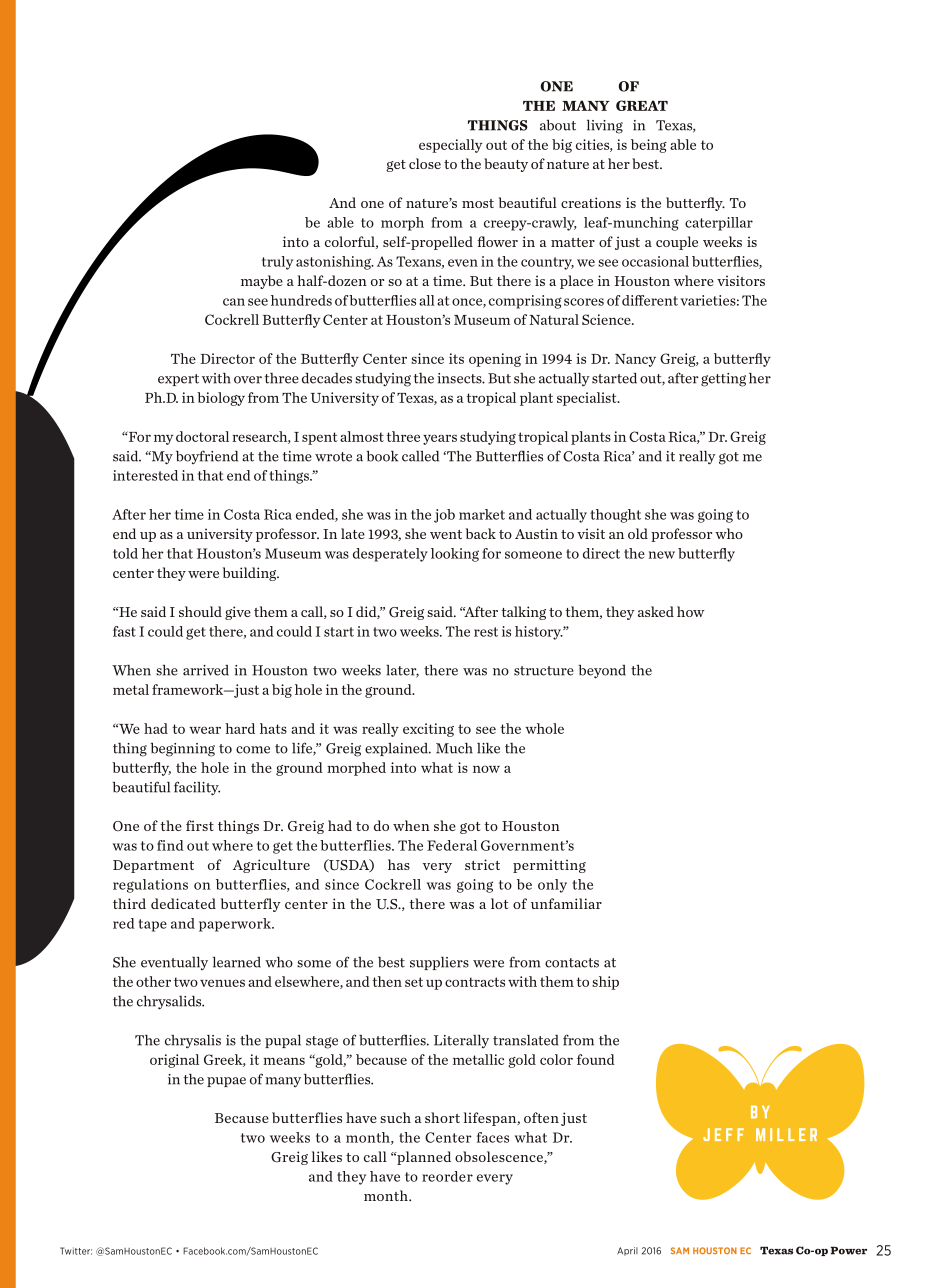 This screenshot has height=1288, width=935. Describe the element at coordinates (649, 146) in the screenshot. I see `being` at that location.
